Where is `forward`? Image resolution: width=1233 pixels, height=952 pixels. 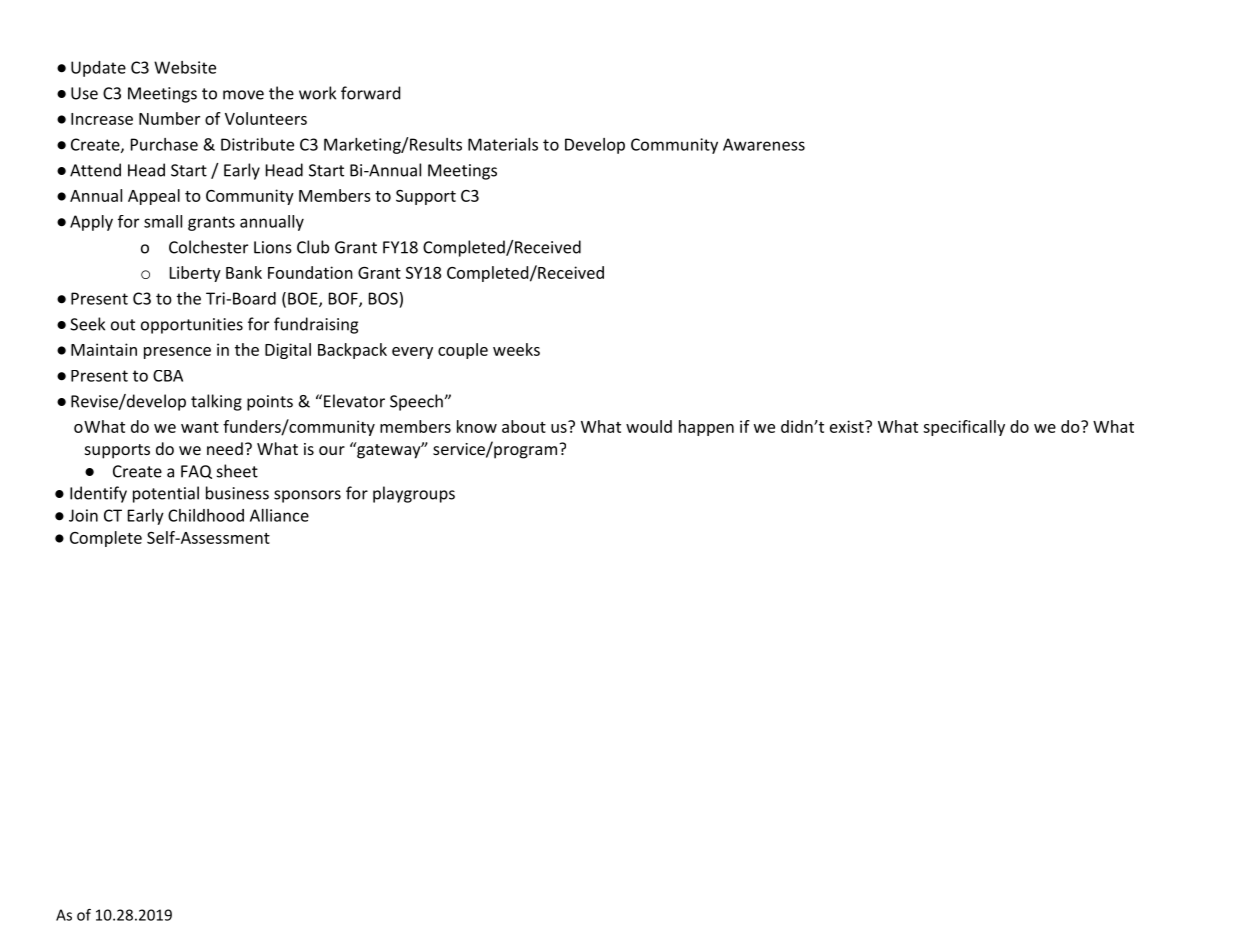 forward is located at coordinates (370, 93).
